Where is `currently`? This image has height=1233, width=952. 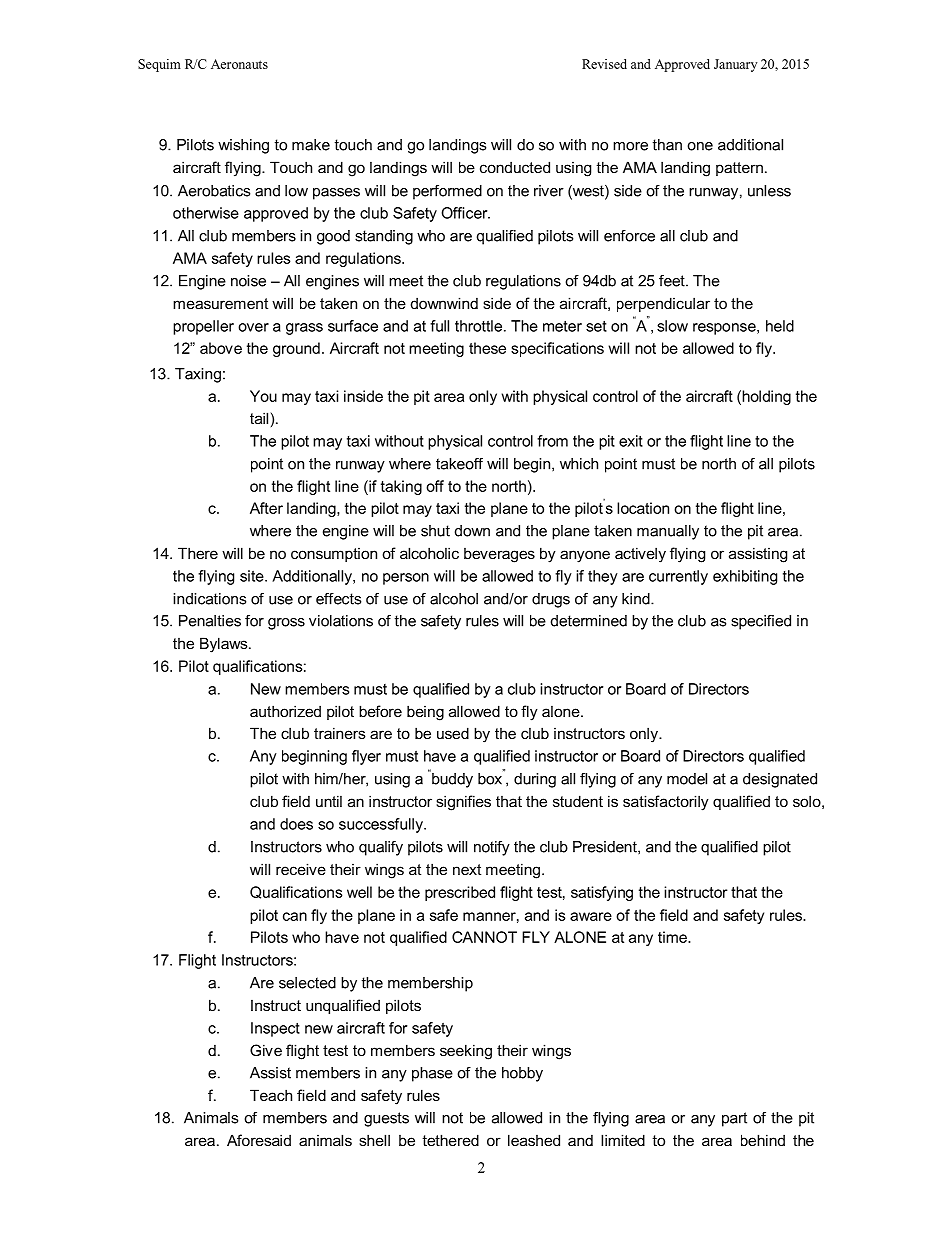 currently is located at coordinates (678, 577).
